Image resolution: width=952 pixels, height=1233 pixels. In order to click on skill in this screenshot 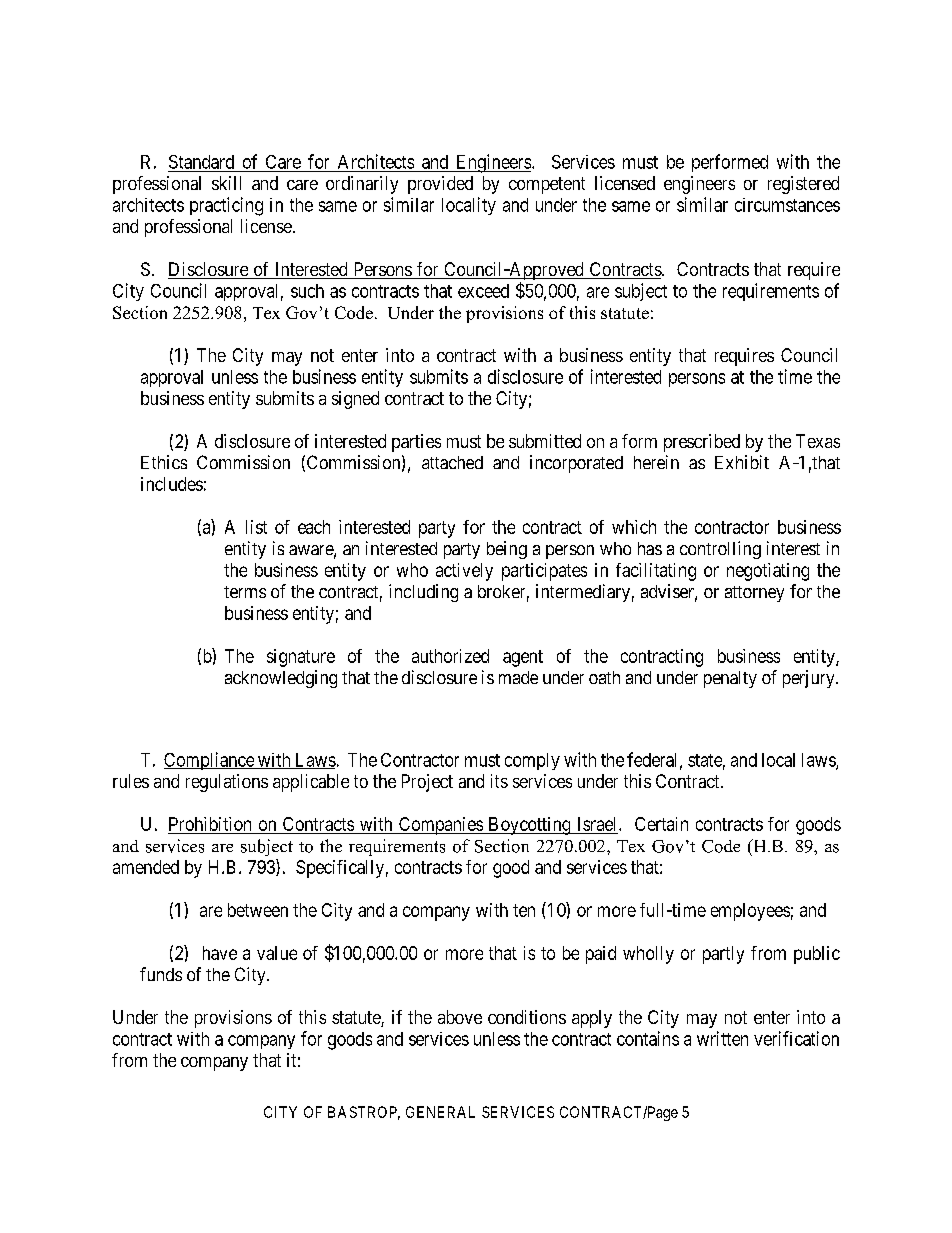, I will do `click(226, 183)`.
